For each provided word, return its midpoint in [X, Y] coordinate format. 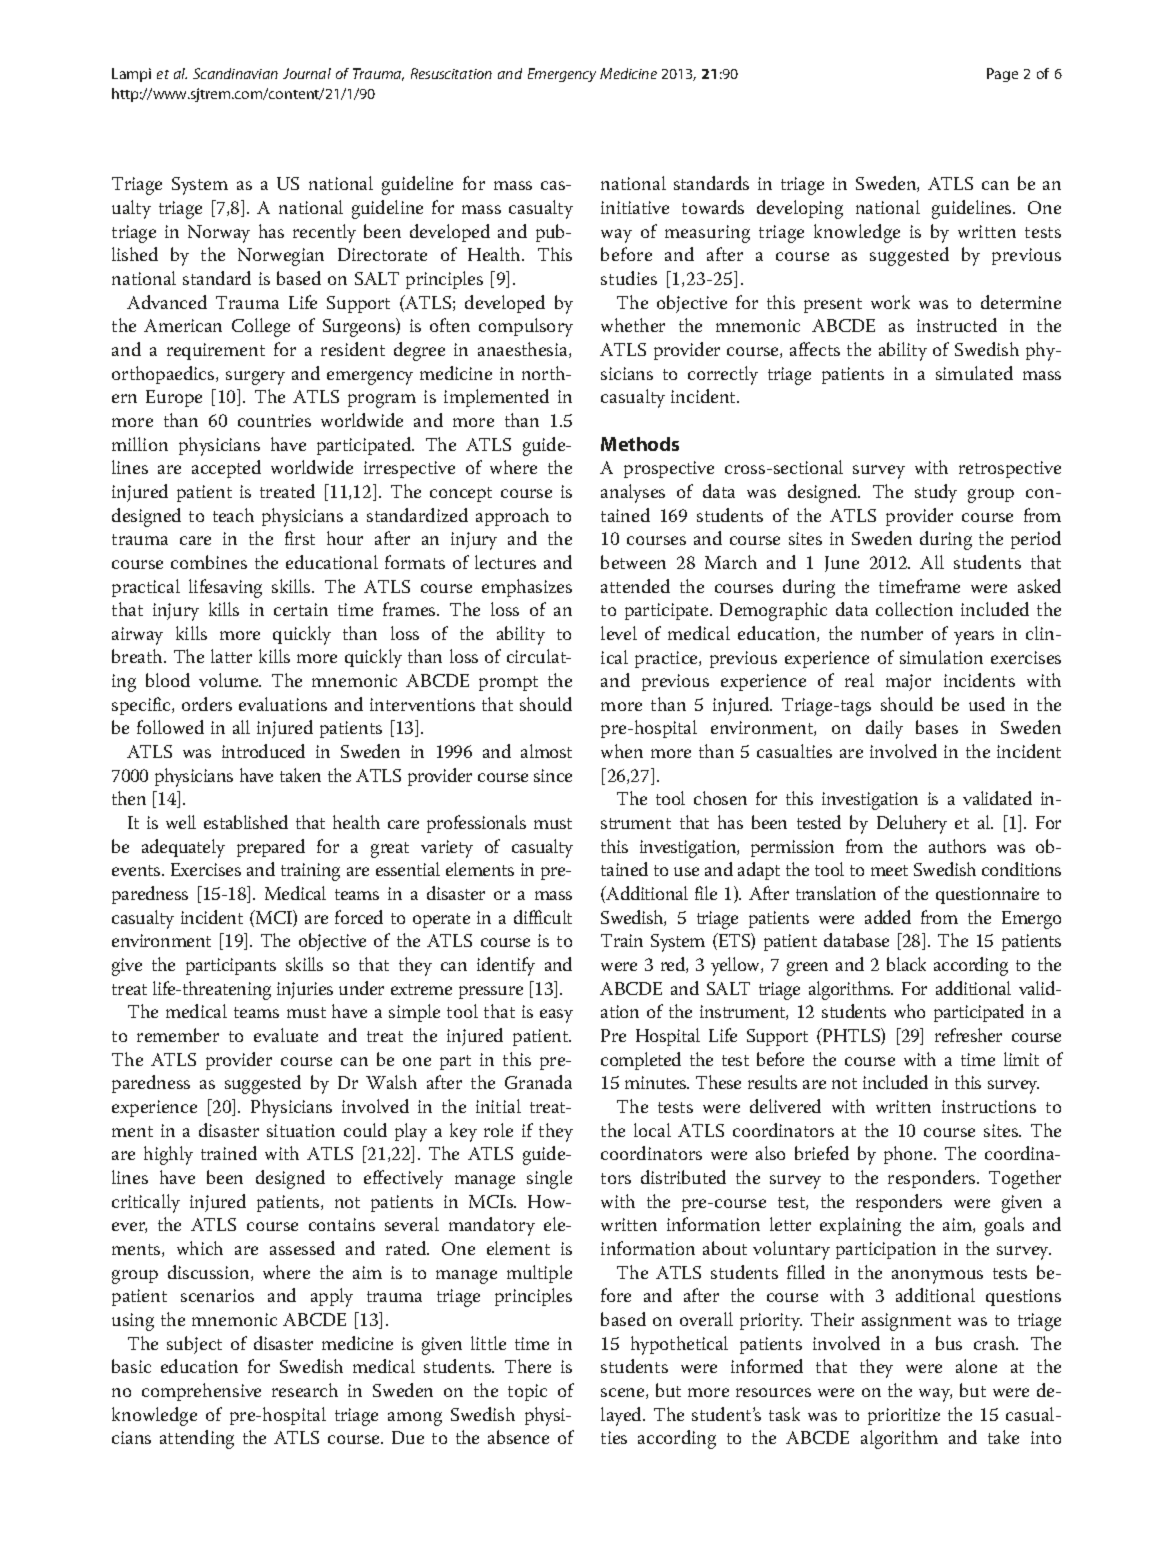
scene [624, 1393]
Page [1002, 75]
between [633, 562]
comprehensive [201, 1392]
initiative [635, 207]
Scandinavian [235, 73]
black [906, 964]
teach [233, 515]
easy [556, 1016]
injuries [305, 990]
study [936, 493]
